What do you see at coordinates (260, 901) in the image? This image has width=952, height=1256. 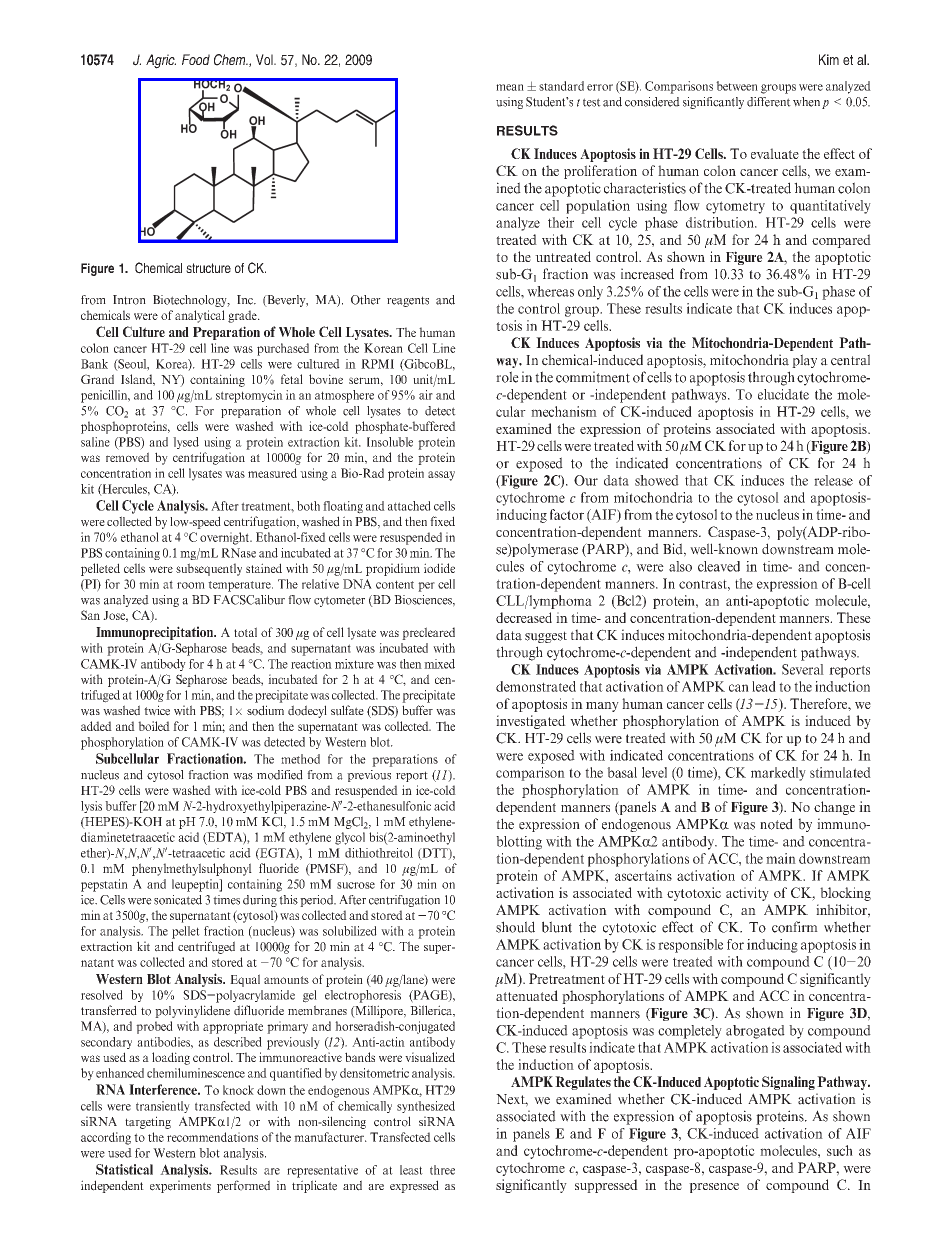 I see `during` at bounding box center [260, 901].
